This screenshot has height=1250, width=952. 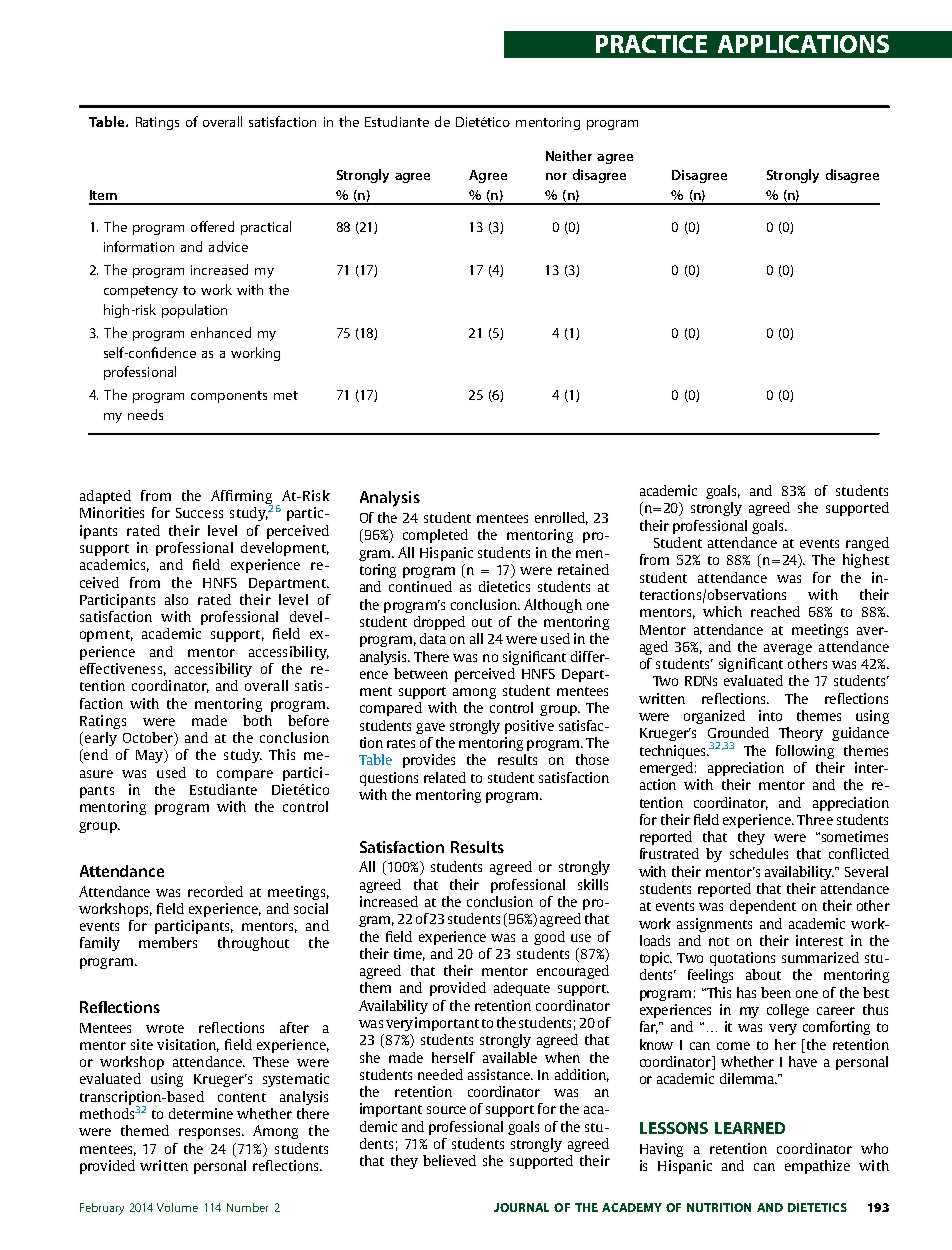 What do you see at coordinates (651, 44) in the screenshot?
I see `PRACTICE` at bounding box center [651, 44].
